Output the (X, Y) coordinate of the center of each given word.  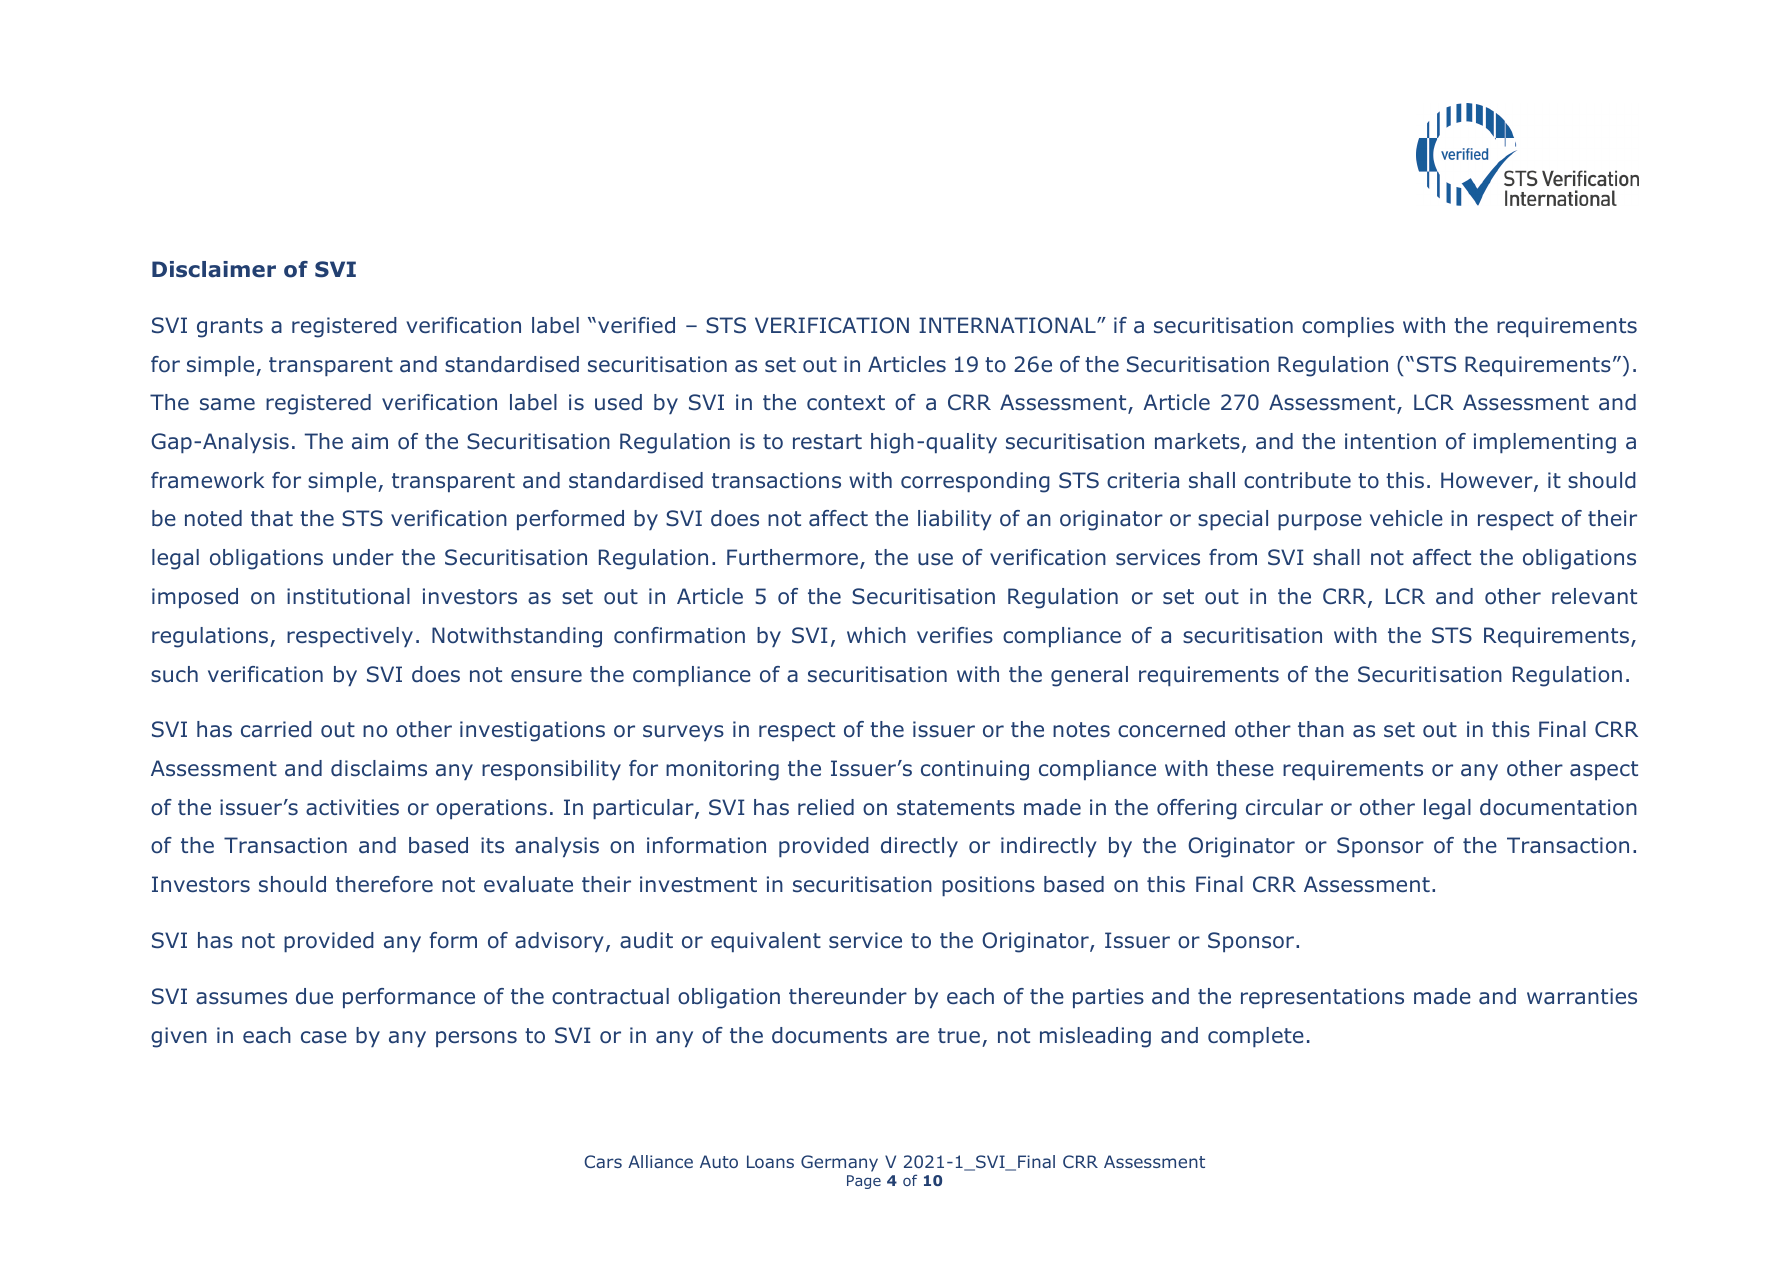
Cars (603, 1161)
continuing (975, 770)
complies (1348, 327)
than (1321, 729)
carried (276, 729)
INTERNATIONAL (1008, 325)
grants (230, 328)
